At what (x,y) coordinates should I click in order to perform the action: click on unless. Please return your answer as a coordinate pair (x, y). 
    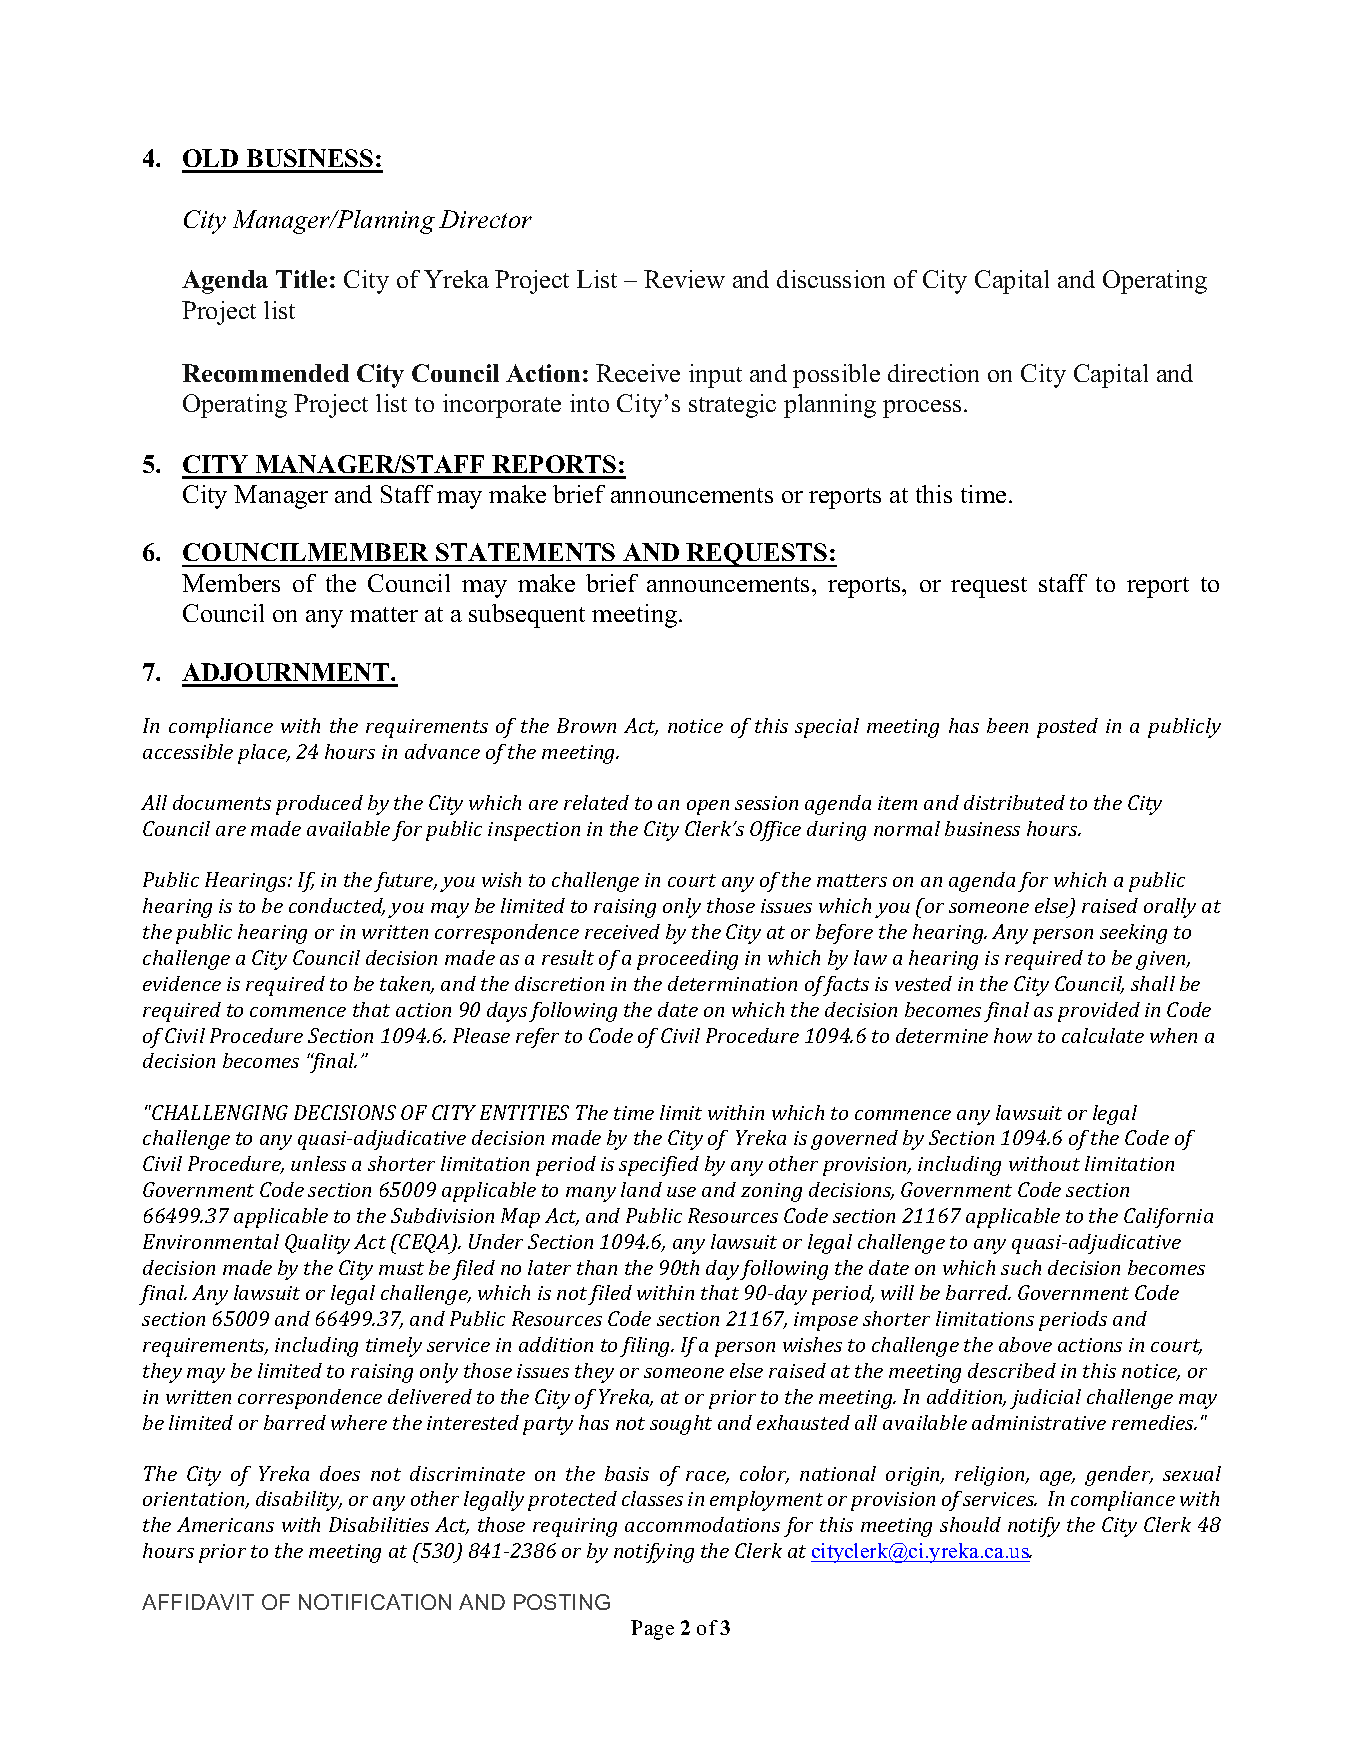
    Looking at the image, I should click on (318, 1163).
